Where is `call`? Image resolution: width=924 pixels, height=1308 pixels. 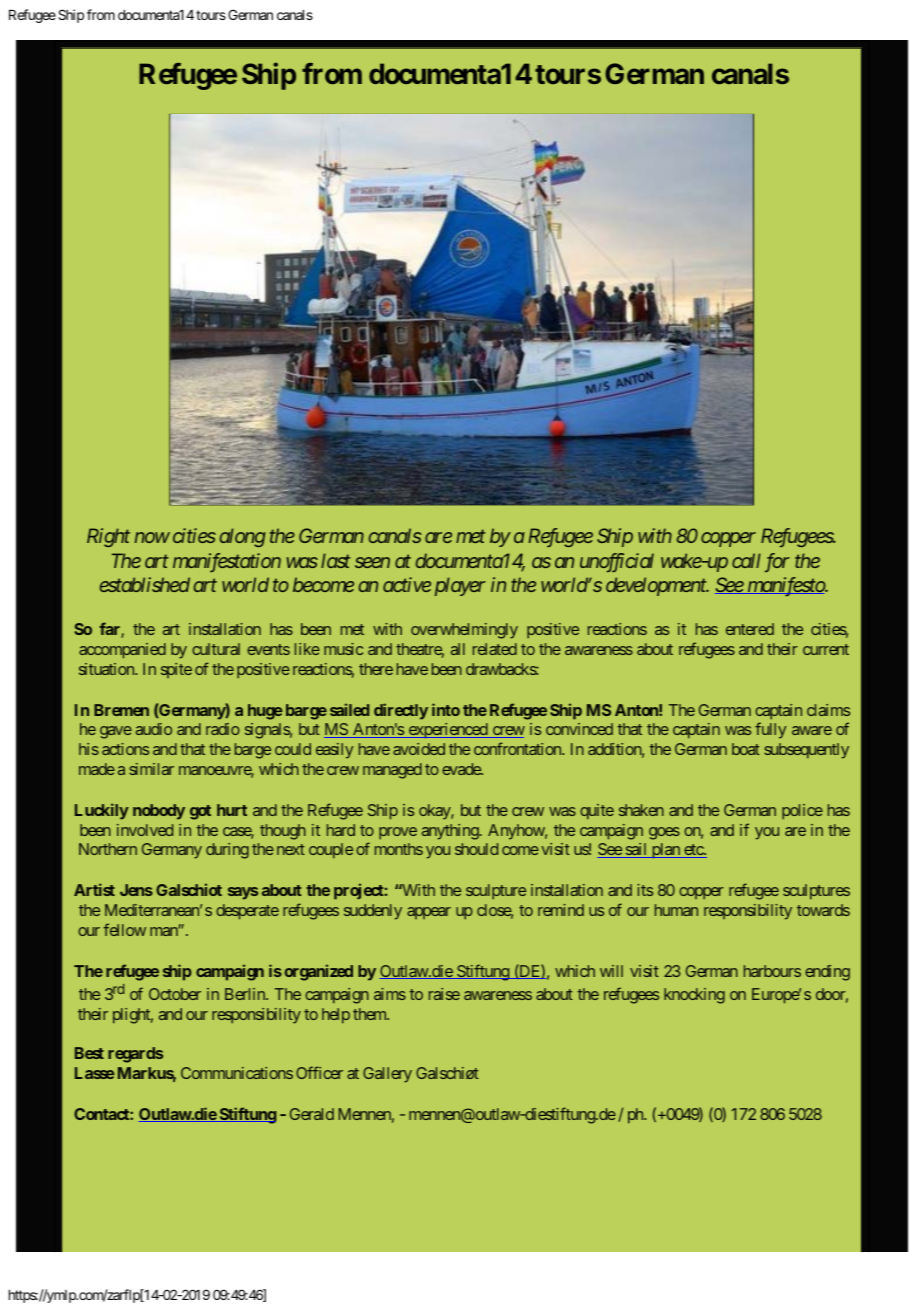 call is located at coordinates (746, 560).
